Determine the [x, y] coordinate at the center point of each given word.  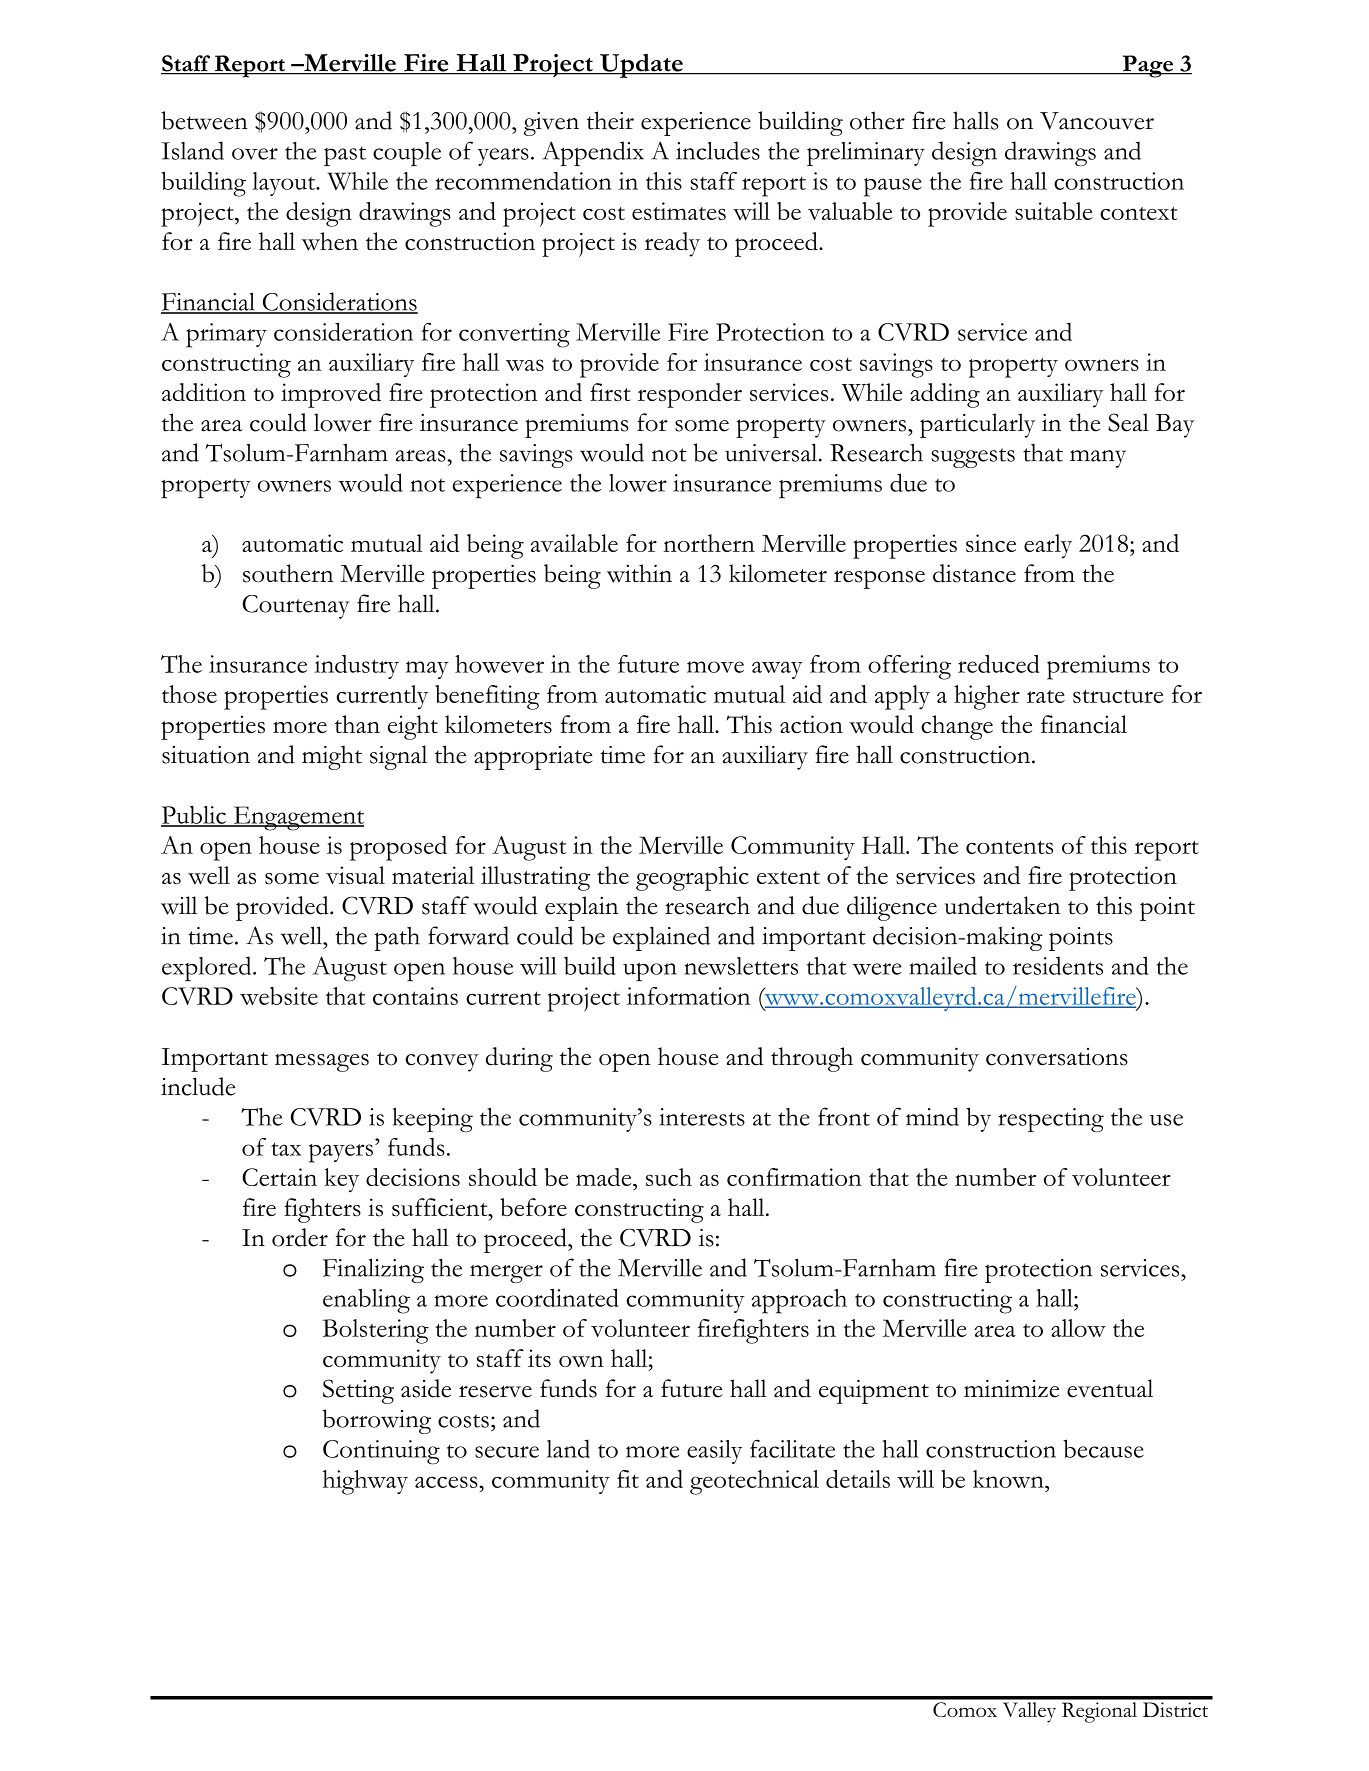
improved [331, 395]
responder [690, 395]
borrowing [376, 1421]
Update [641, 66]
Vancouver [1097, 121]
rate [1046, 696]
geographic [692, 878]
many [1098, 459]
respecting [1051, 1120]
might [332, 757]
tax [286, 1149]
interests [702, 1117]
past [345, 156]
